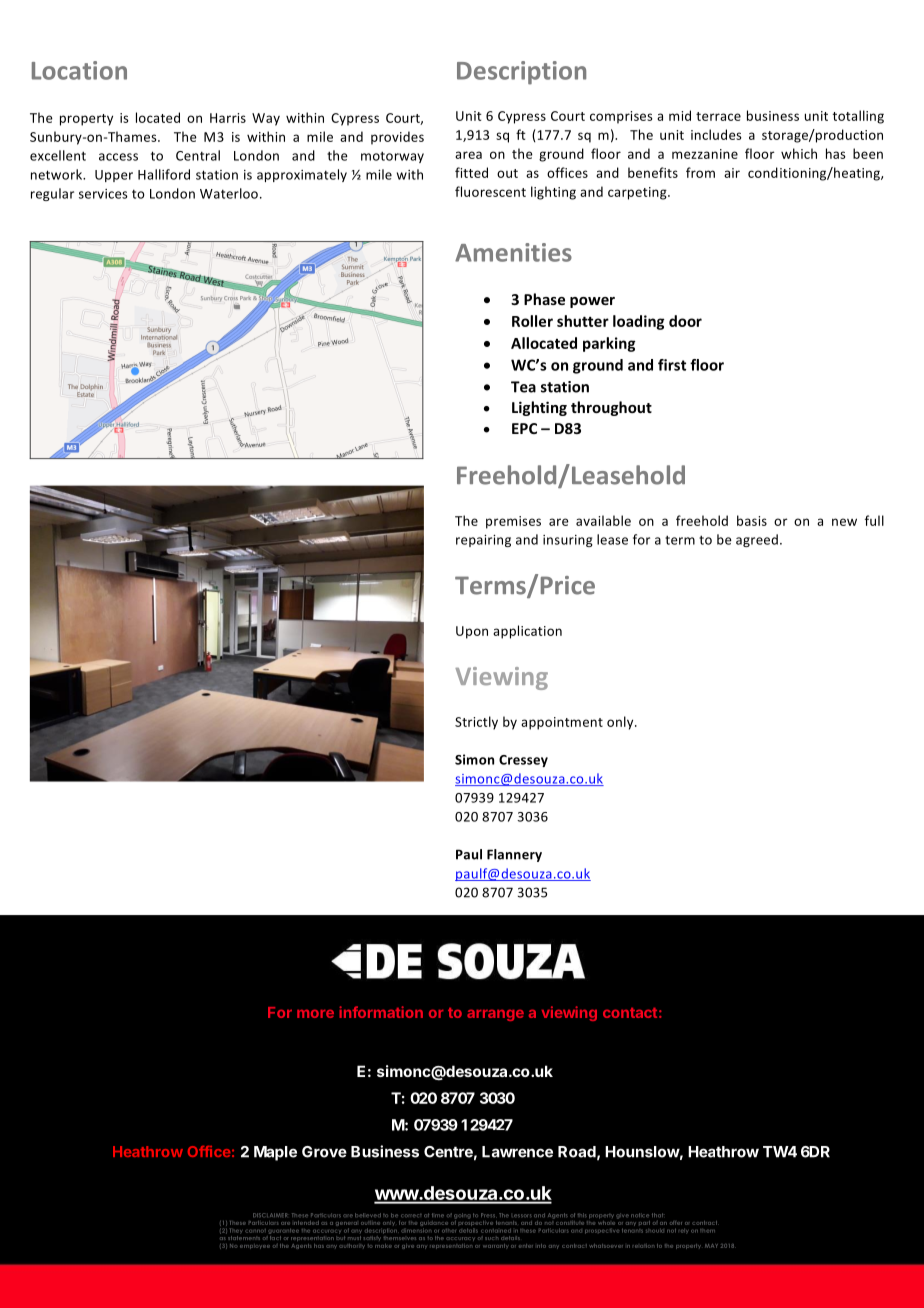 Image resolution: width=924 pixels, height=1308 pixels. Describe the element at coordinates (514, 855) in the document. I see `Flannery` at that location.
